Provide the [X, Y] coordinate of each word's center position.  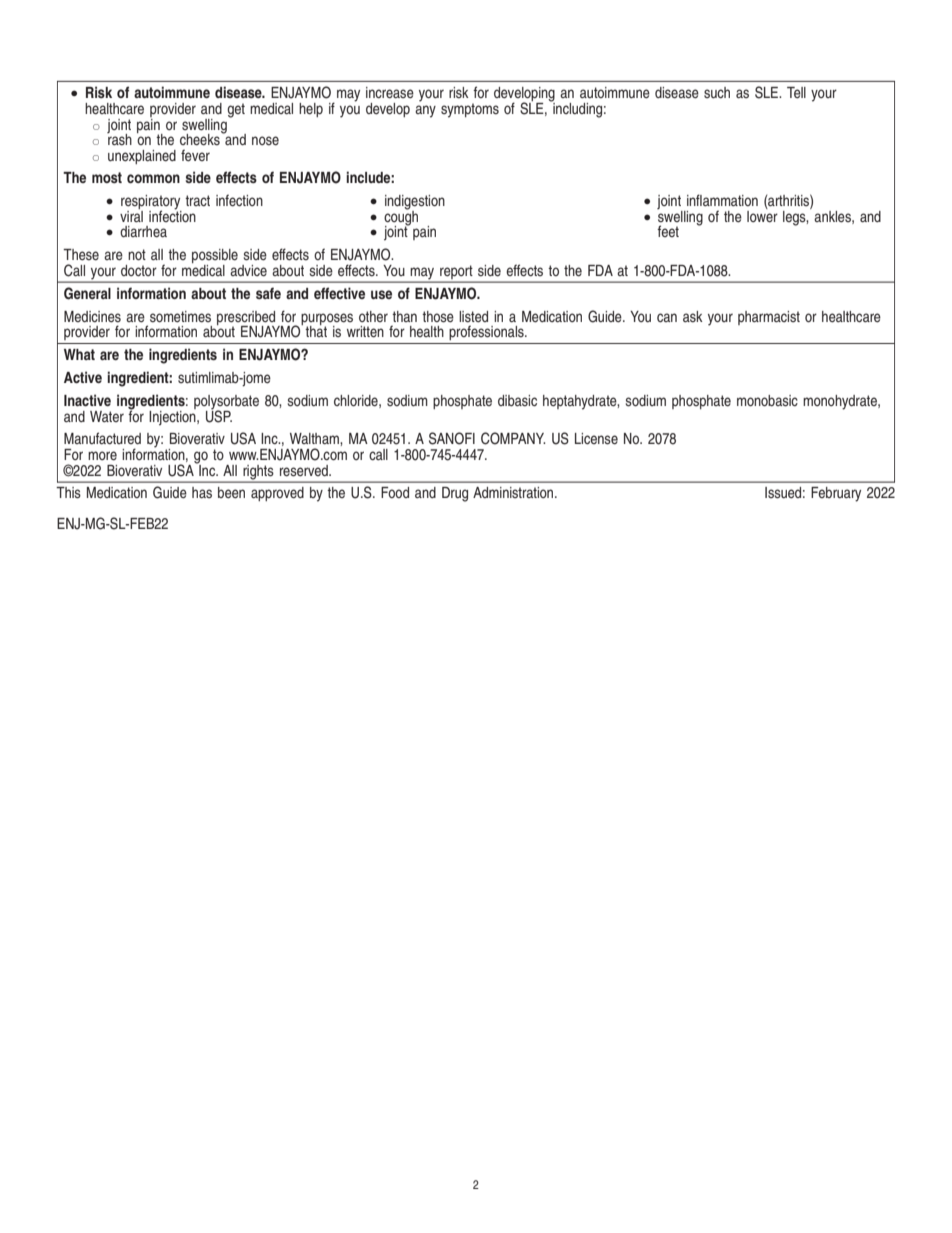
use [381, 294]
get [236, 110]
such [717, 92]
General [87, 293]
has [202, 492]
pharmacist [769, 318]
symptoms [470, 110]
